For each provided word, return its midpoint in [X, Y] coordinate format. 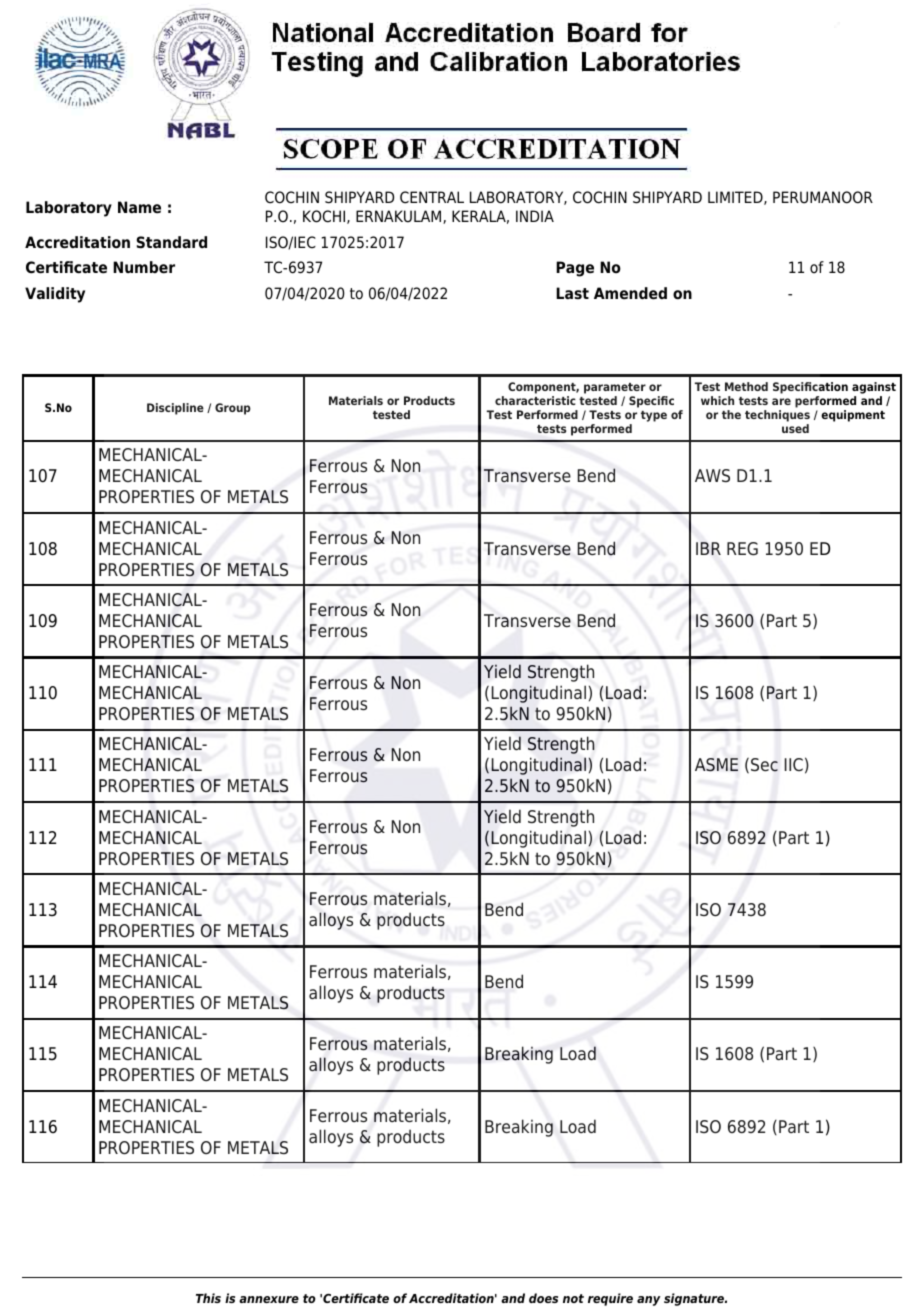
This [208, 1298]
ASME [716, 765]
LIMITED [736, 198]
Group [233, 409]
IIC [794, 764]
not [573, 1298]
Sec [764, 765]
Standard [172, 242]
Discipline [175, 409]
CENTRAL [432, 197]
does [543, 1298]
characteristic [535, 400]
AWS [712, 475]
